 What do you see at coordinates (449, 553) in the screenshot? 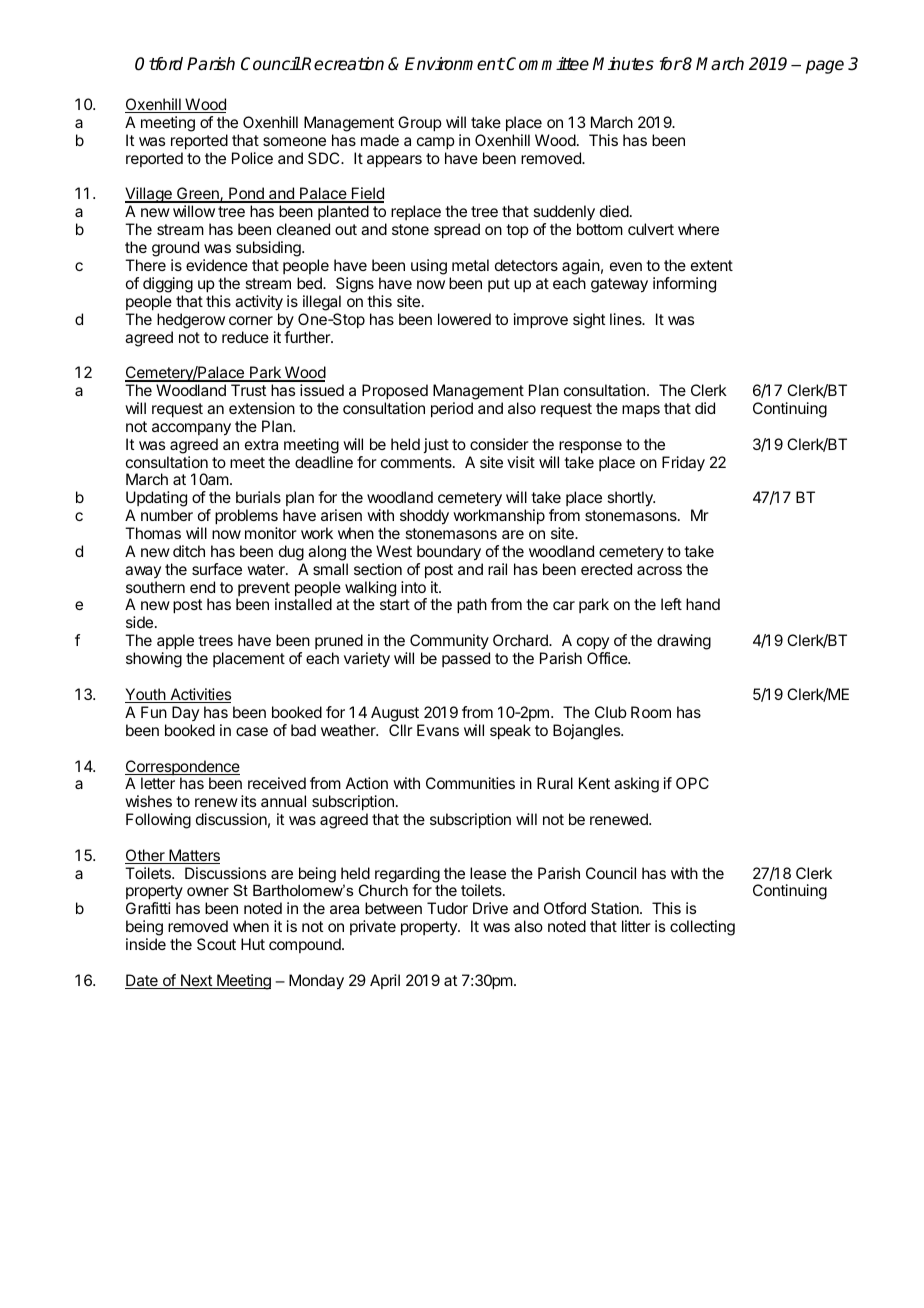
I see `boundary` at bounding box center [449, 553].
